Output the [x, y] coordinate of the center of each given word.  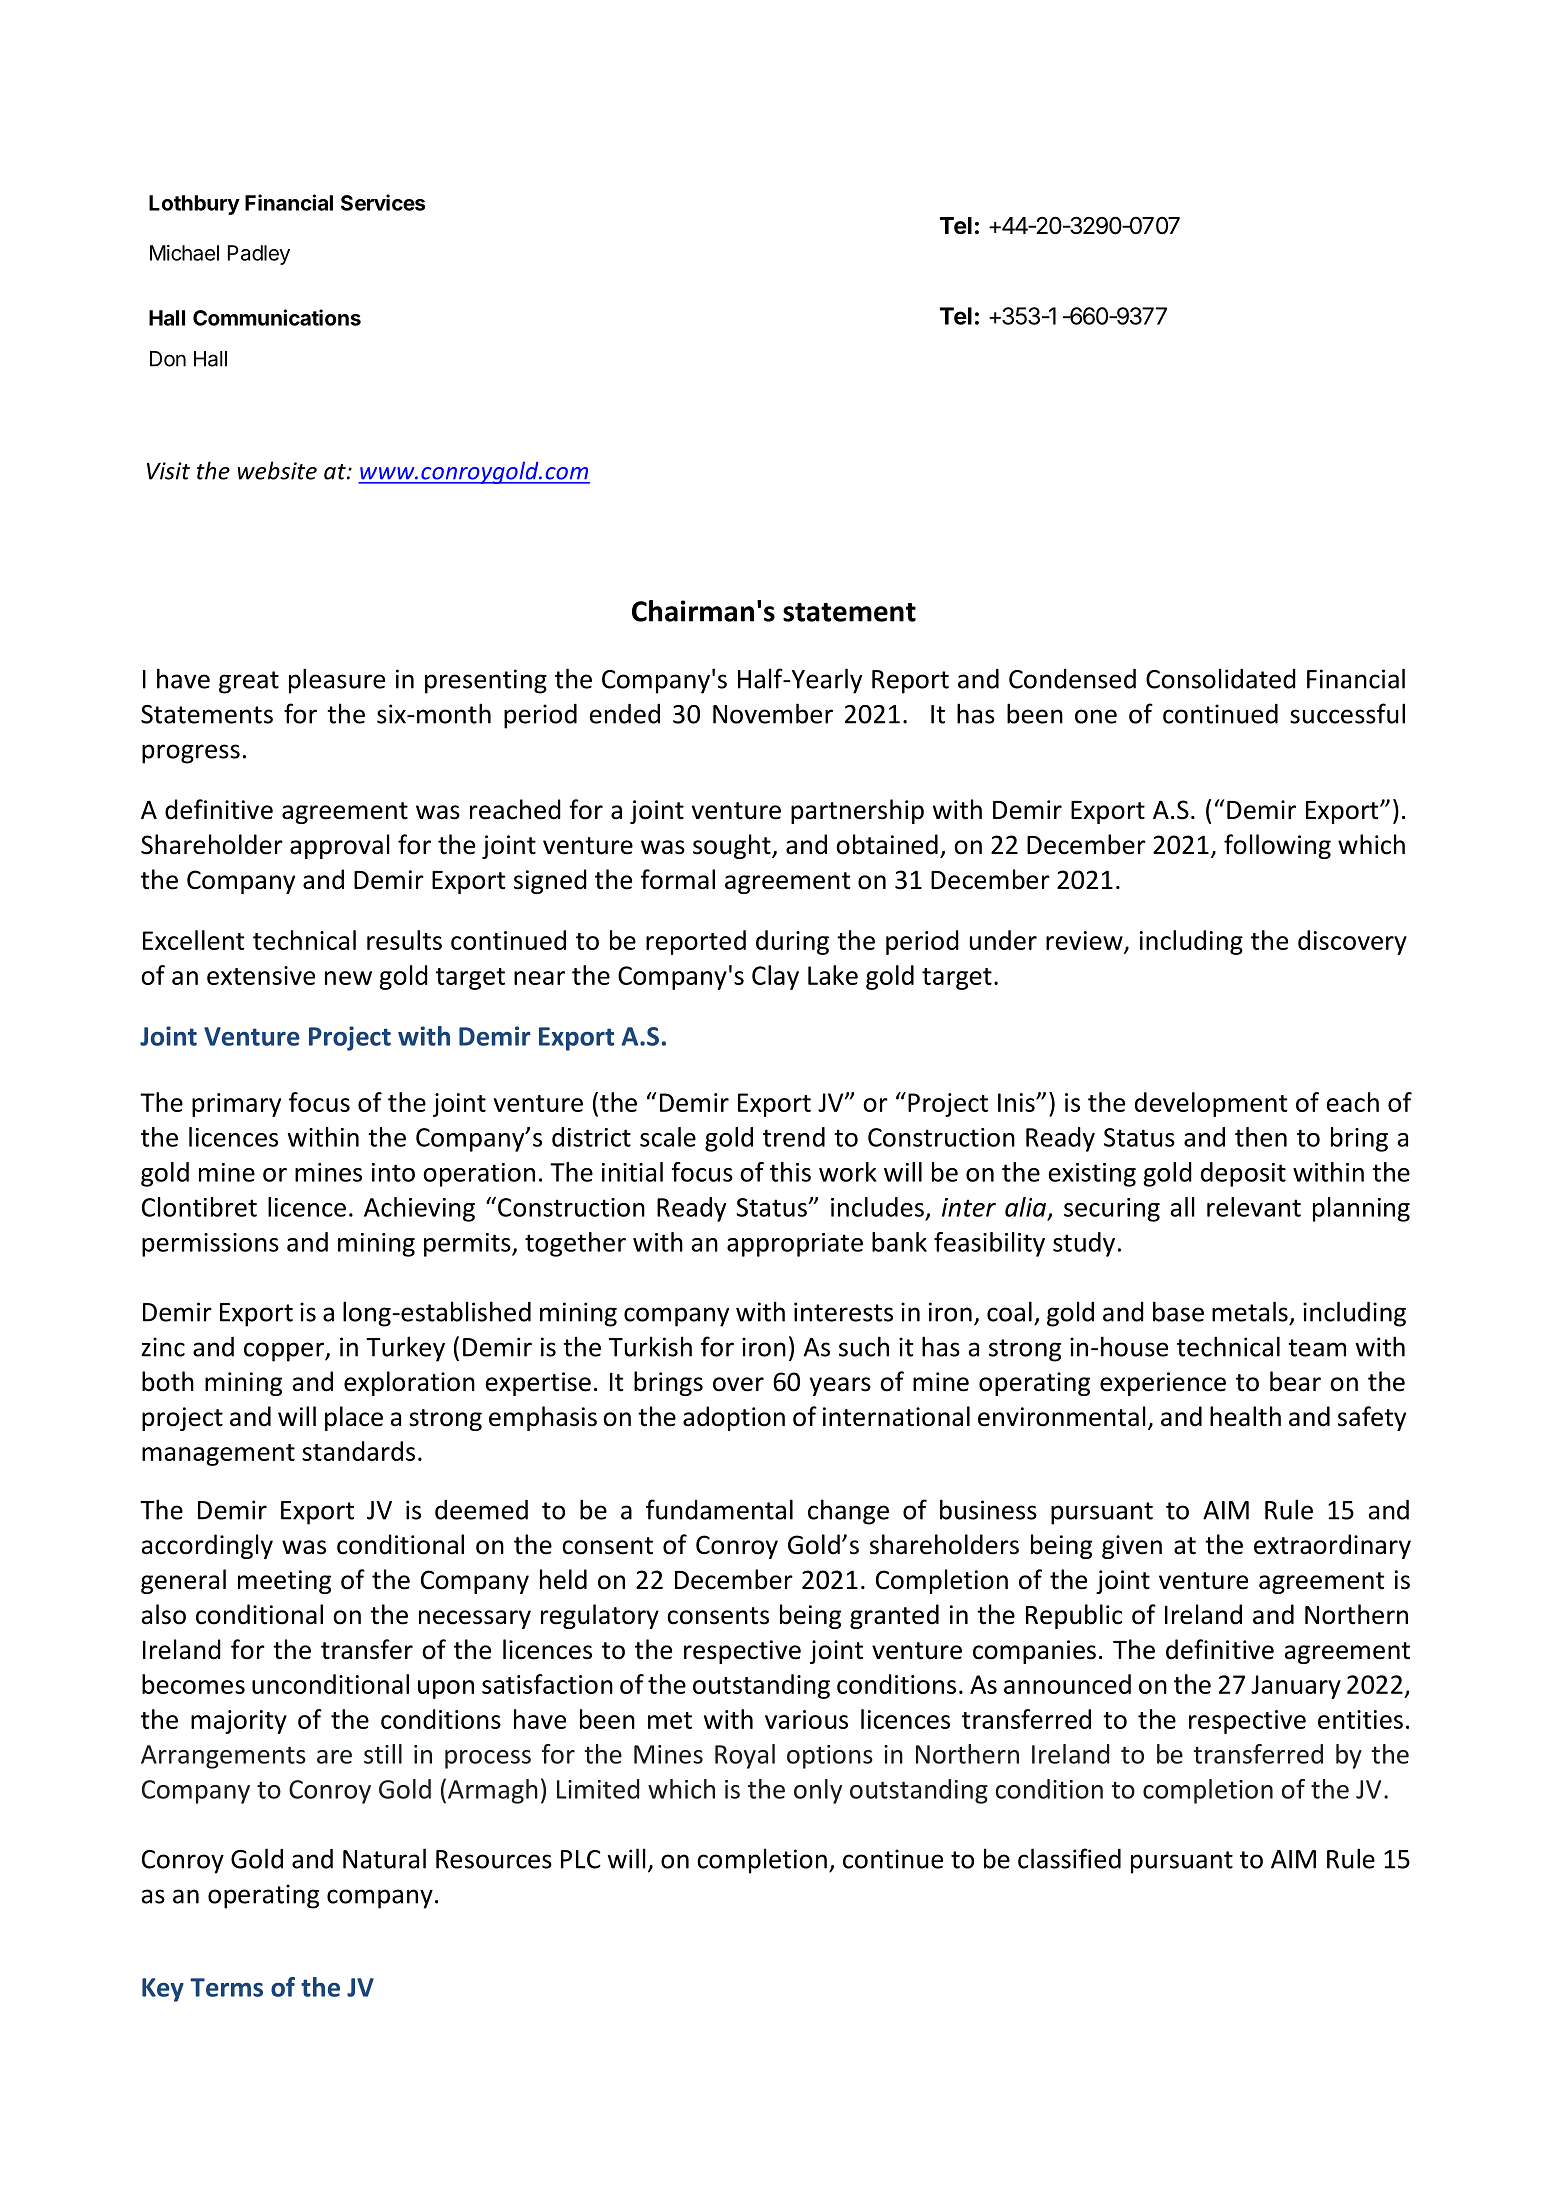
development [1211, 1104]
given [1132, 1547]
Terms [226, 1987]
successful [1347, 713]
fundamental [719, 1509]
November [773, 713]
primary [236, 1105]
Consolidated [1221, 678]
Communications [277, 317]
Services [383, 202]
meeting [284, 1582]
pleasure [337, 681]
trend [794, 1137]
